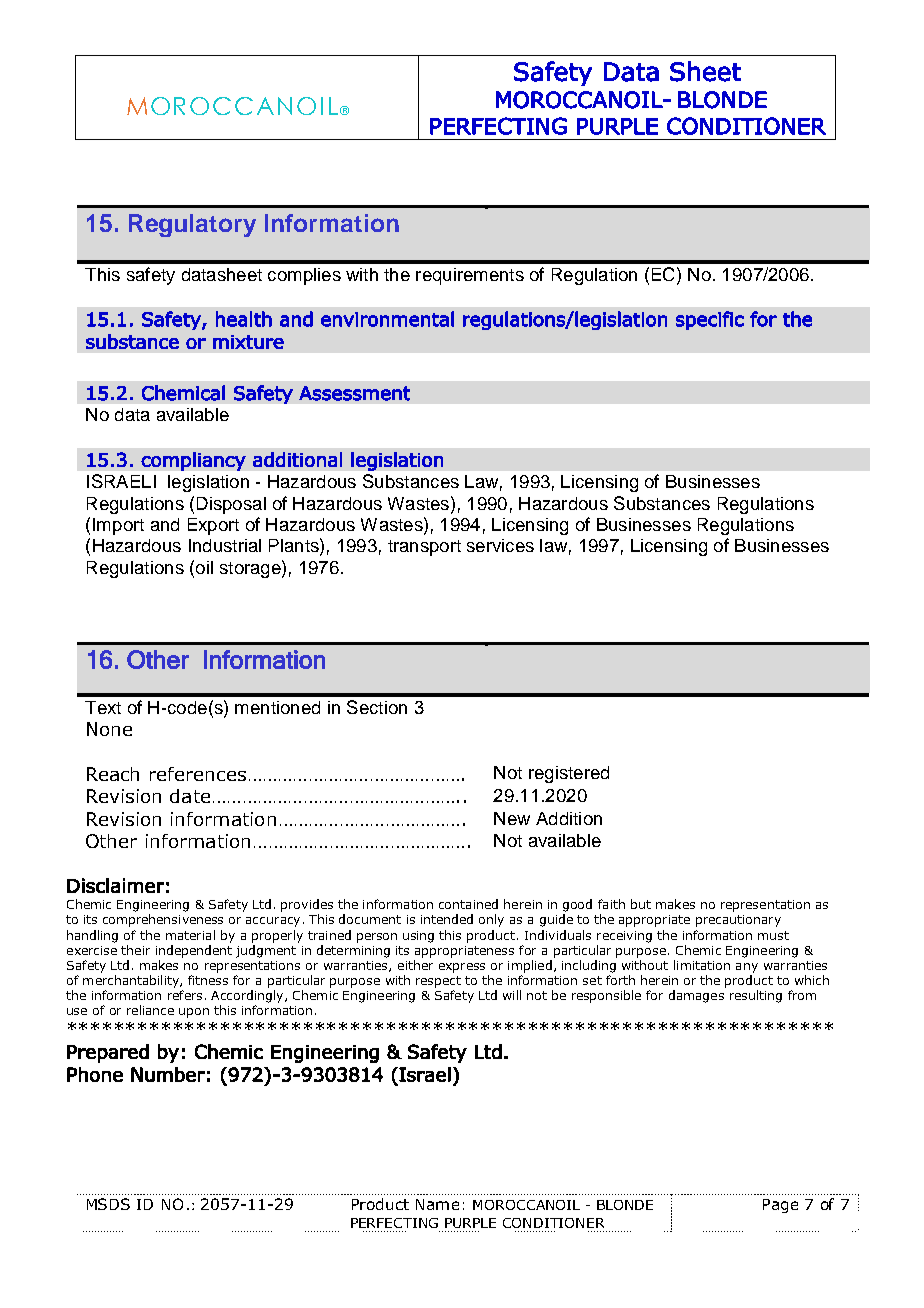 The image size is (924, 1308). What do you see at coordinates (569, 774) in the image?
I see `registered` at bounding box center [569, 774].
